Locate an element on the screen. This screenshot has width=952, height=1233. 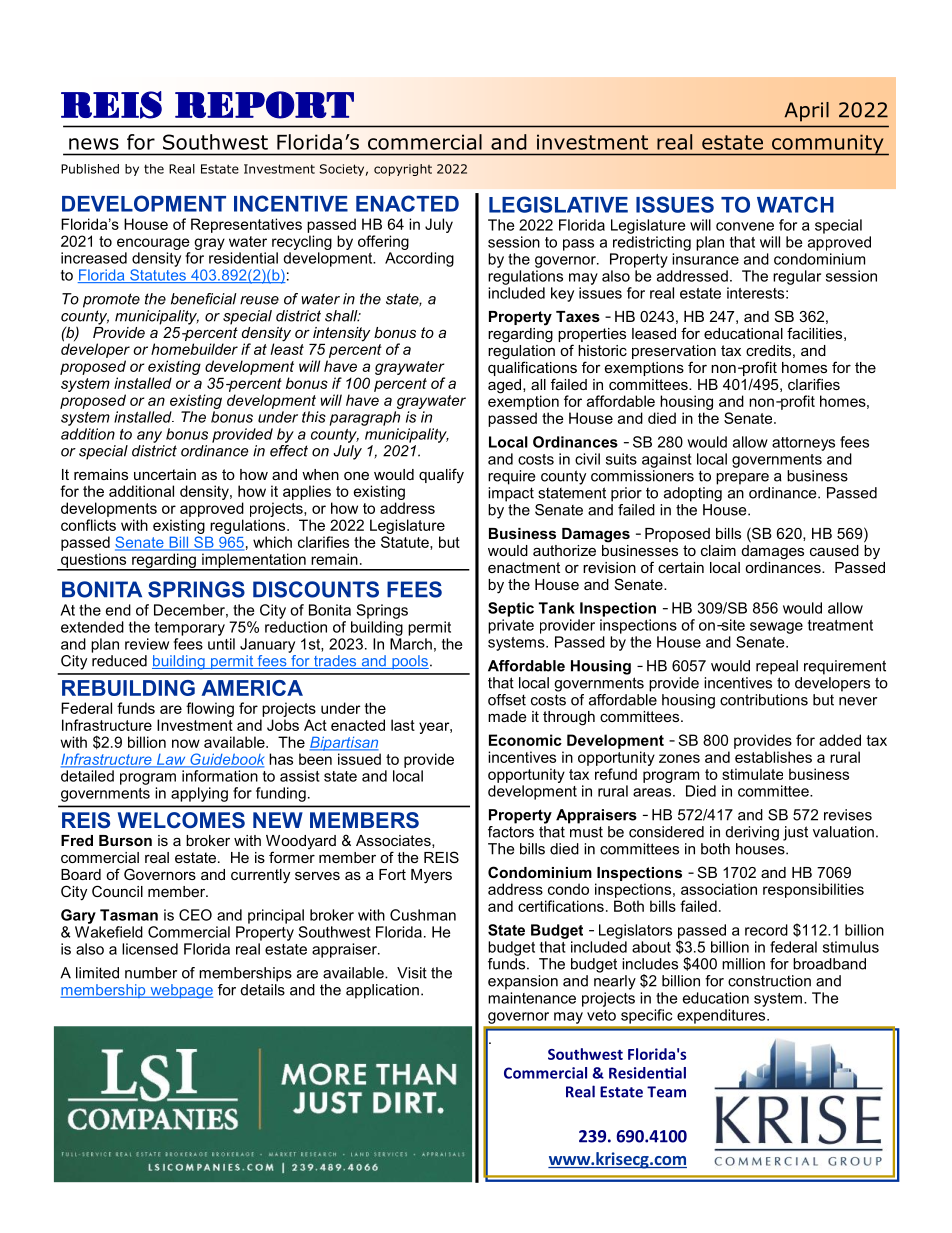
April is located at coordinates (807, 112).
